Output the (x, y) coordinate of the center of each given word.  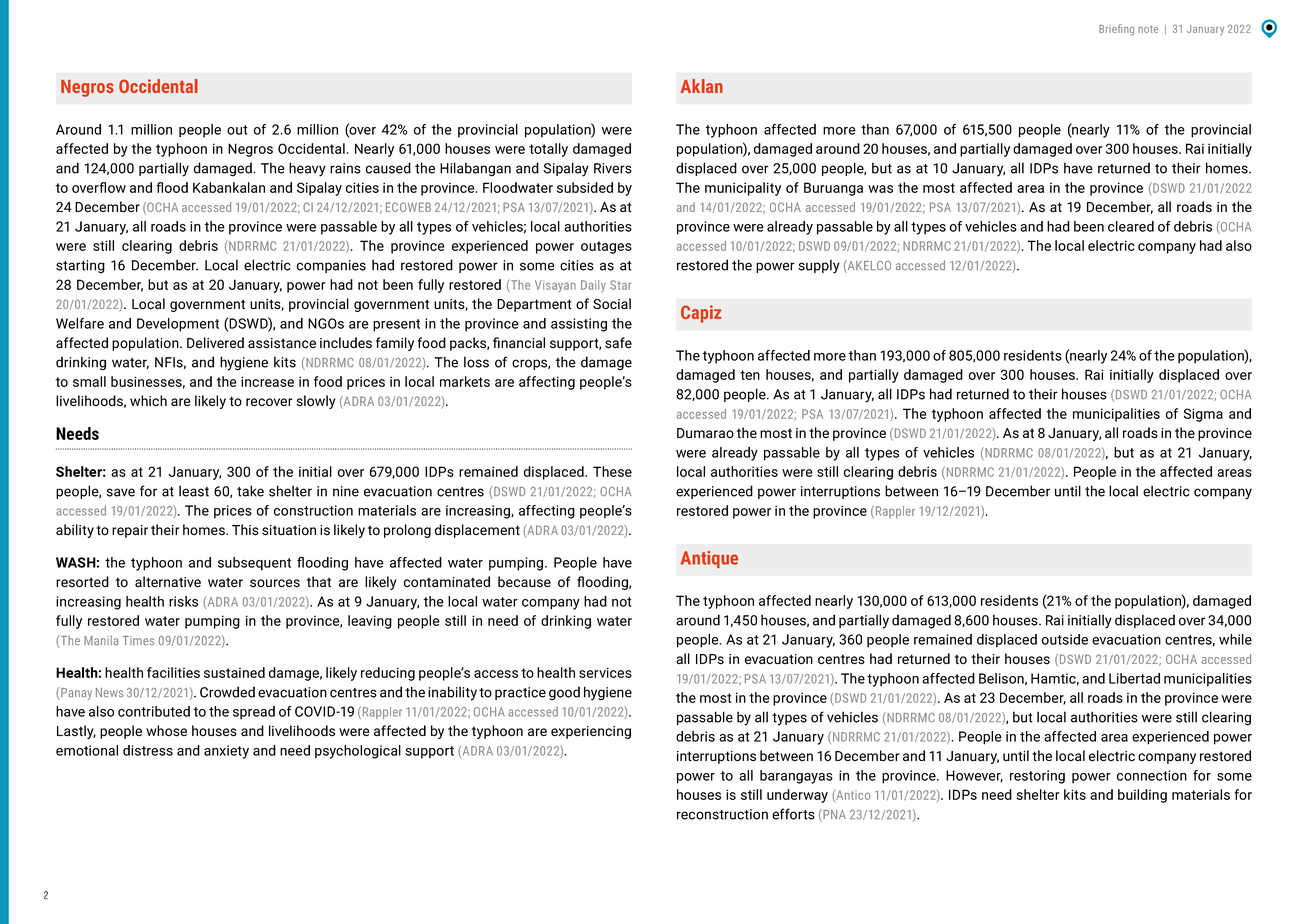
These (612, 471)
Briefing (1116, 30)
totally (548, 150)
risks (183, 601)
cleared (1131, 226)
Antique (709, 559)
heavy (307, 169)
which (148, 400)
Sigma (1203, 415)
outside (1065, 639)
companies (331, 266)
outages (606, 247)
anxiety (226, 752)
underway (797, 796)
